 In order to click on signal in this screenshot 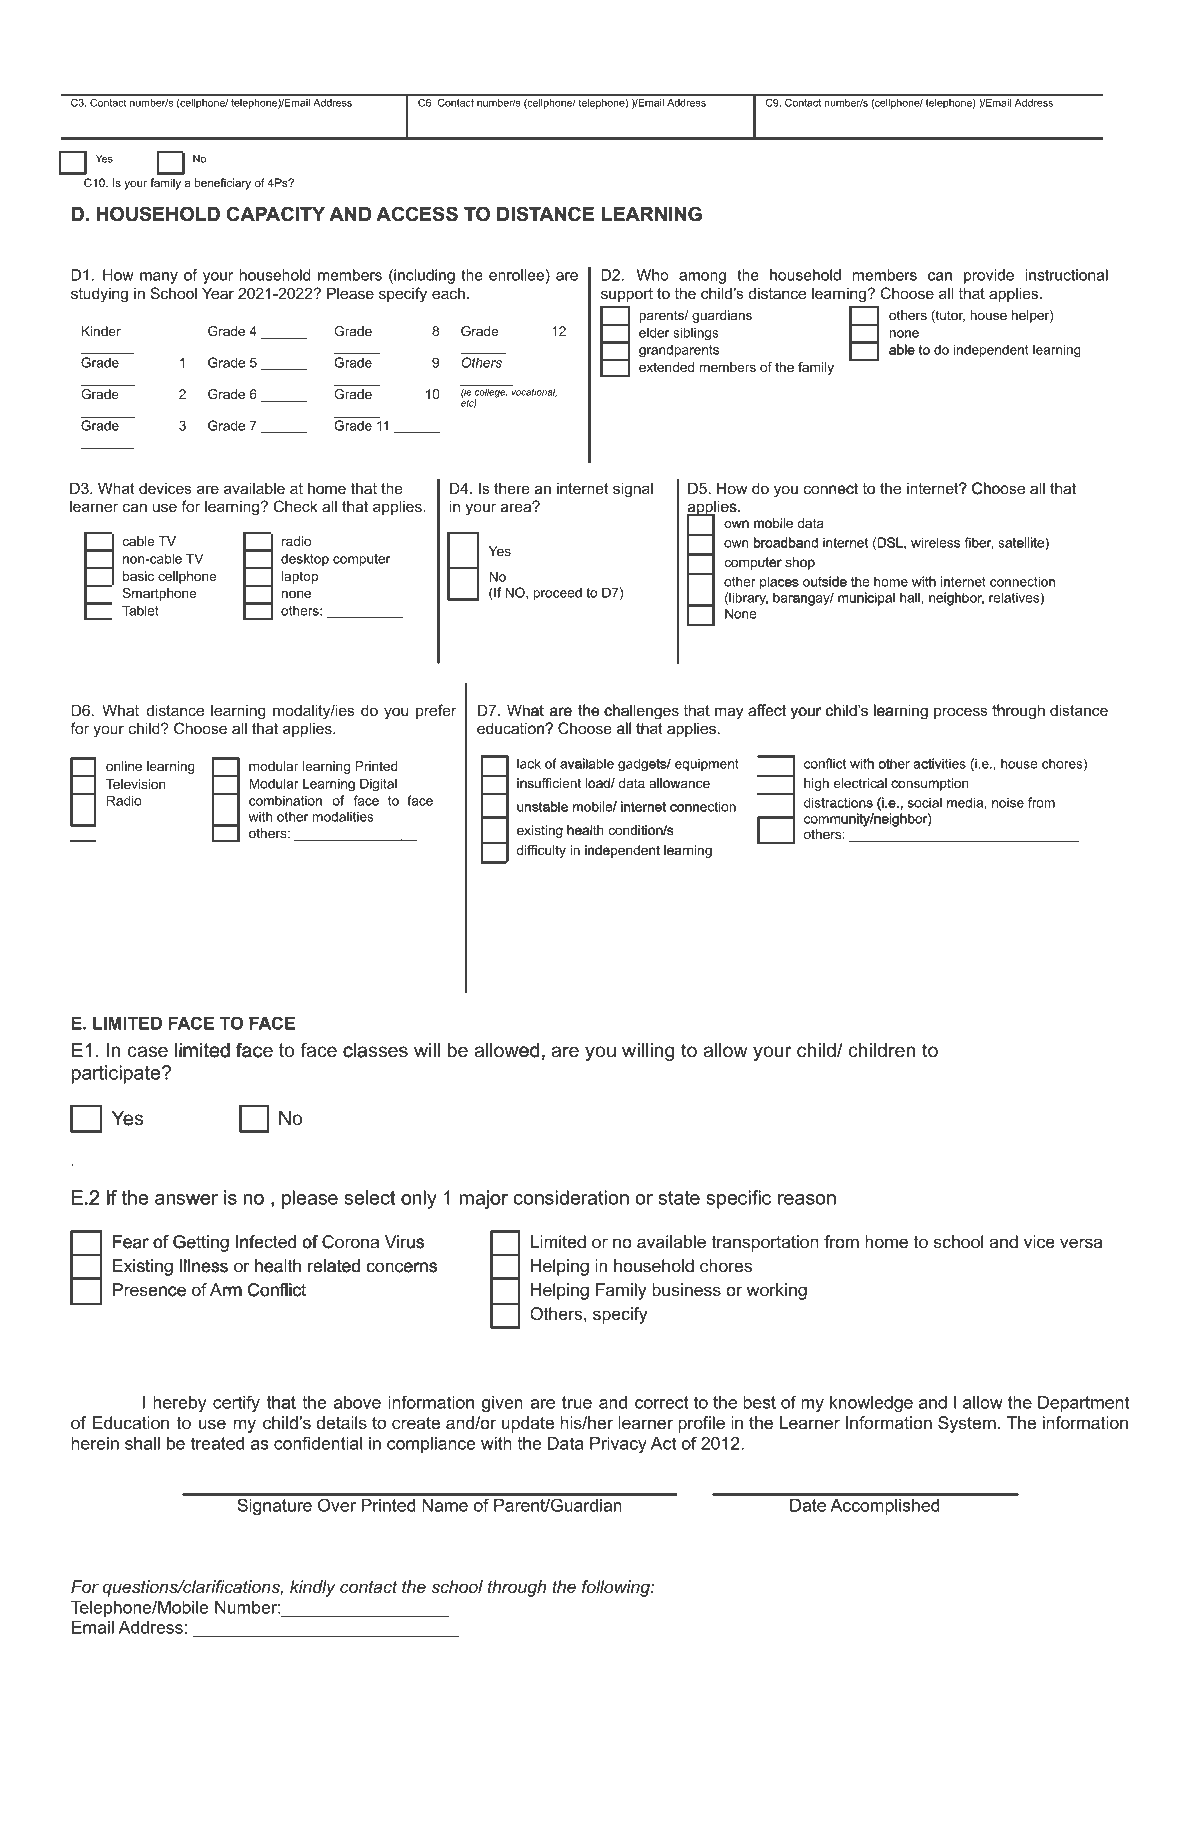, I will do `click(633, 490)`.
